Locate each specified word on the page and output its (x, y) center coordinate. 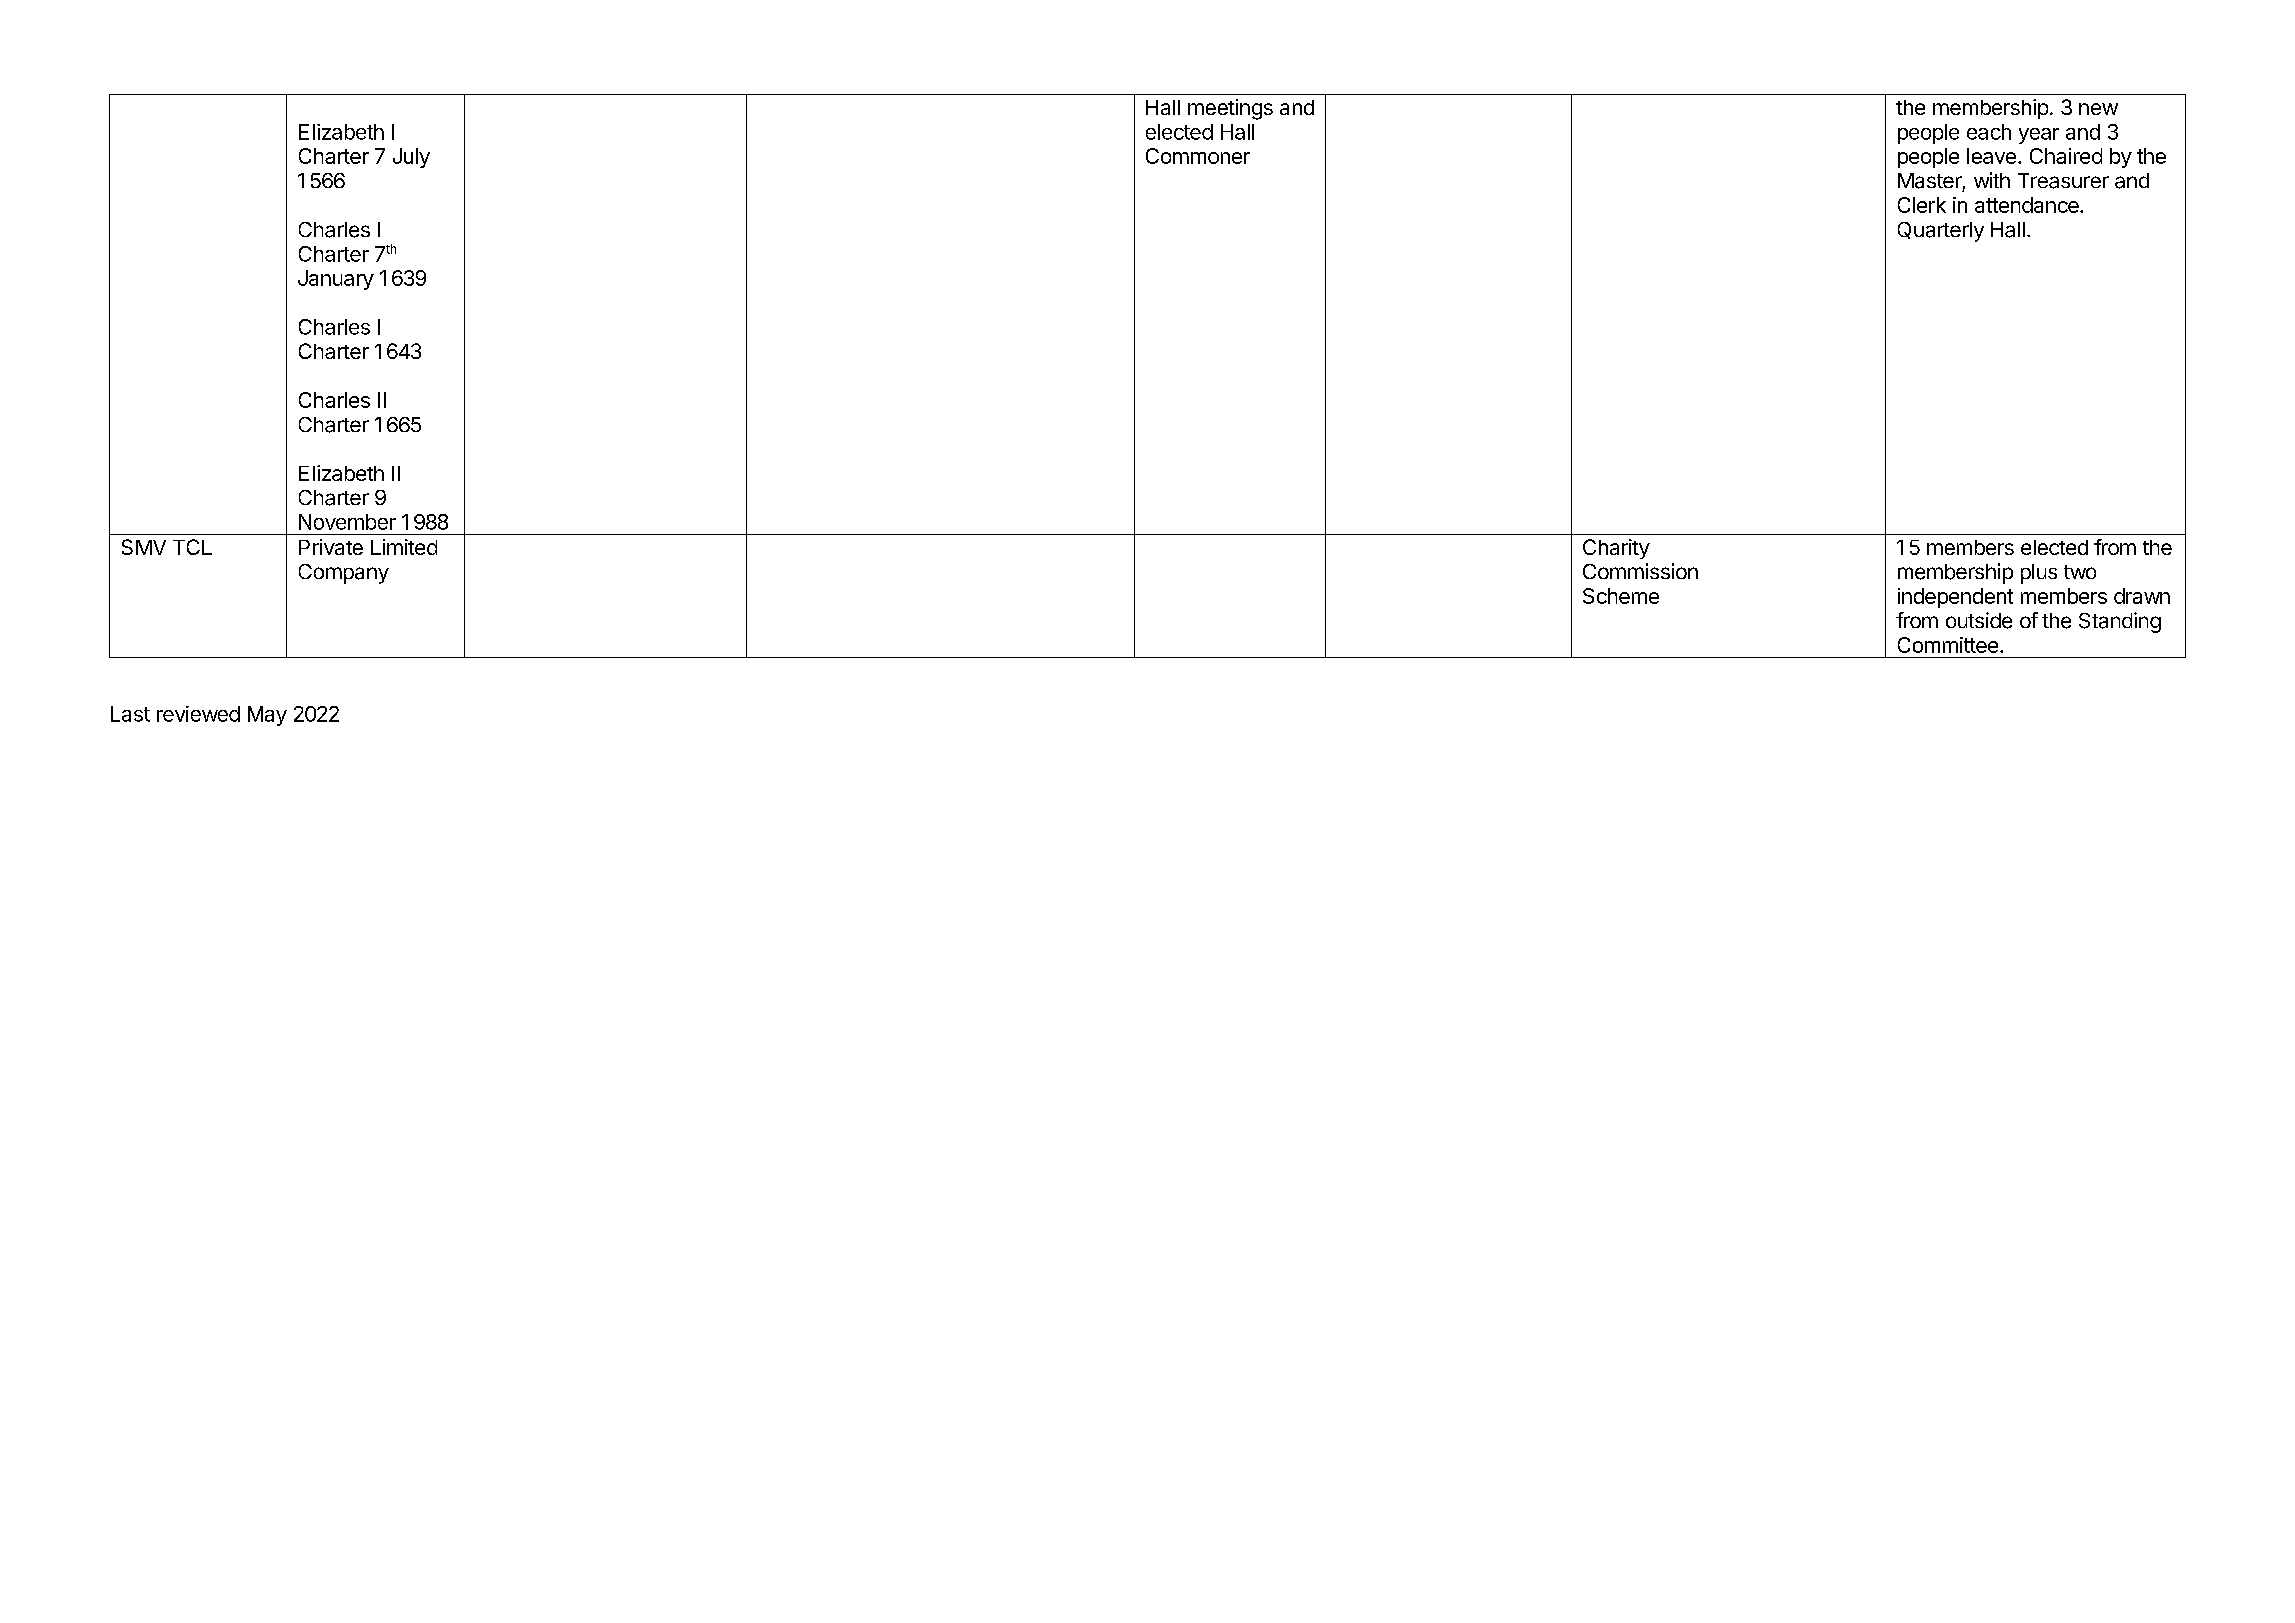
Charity (1616, 549)
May (267, 716)
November (347, 522)
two (2080, 572)
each (1989, 132)
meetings (1230, 109)
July (411, 158)
